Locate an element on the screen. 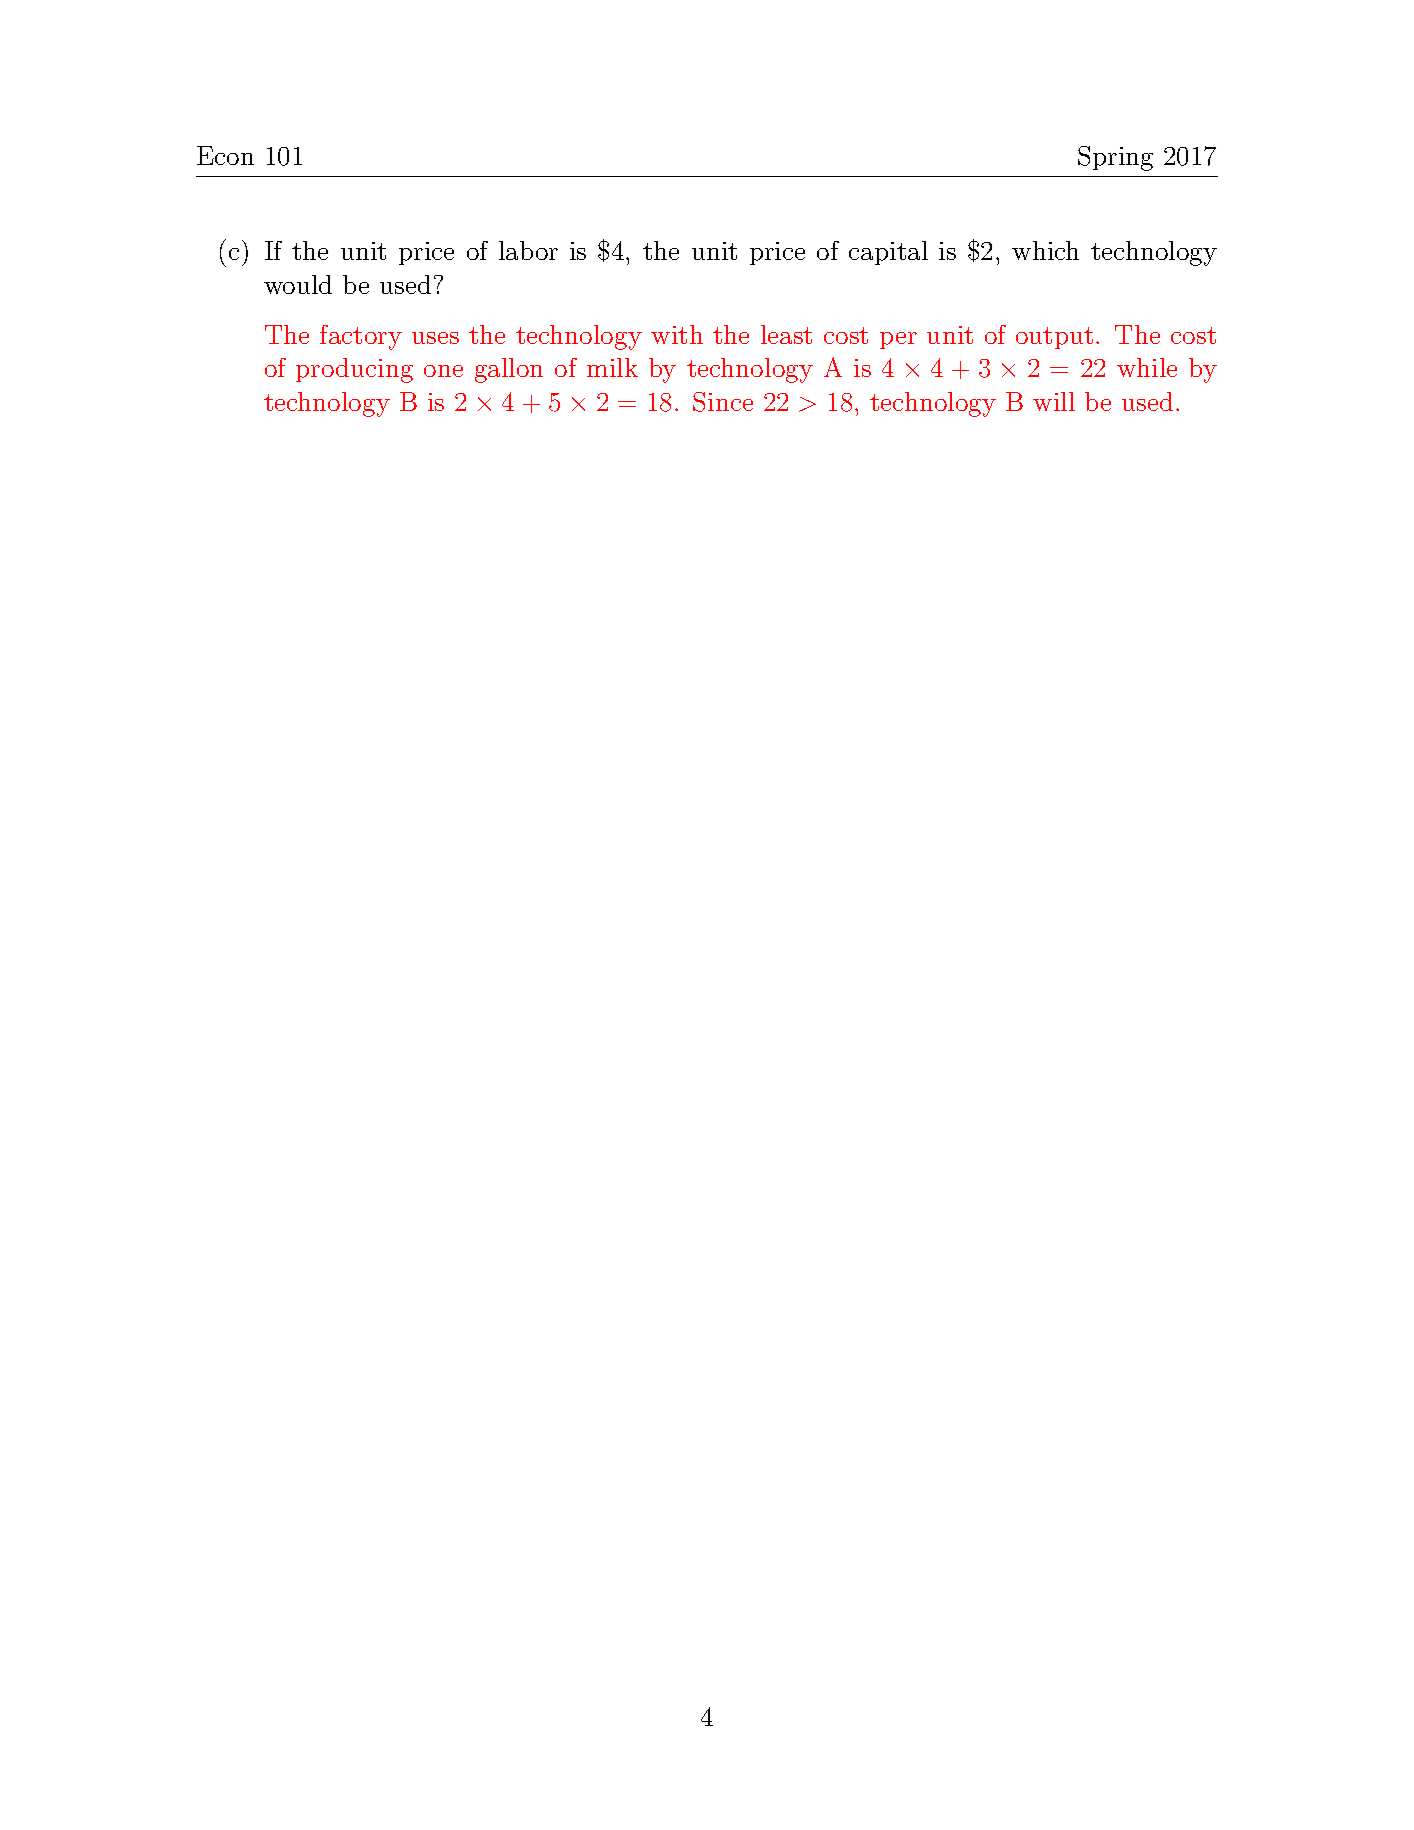 The height and width of the screenshot is (1830, 1414). producing is located at coordinates (354, 370).
